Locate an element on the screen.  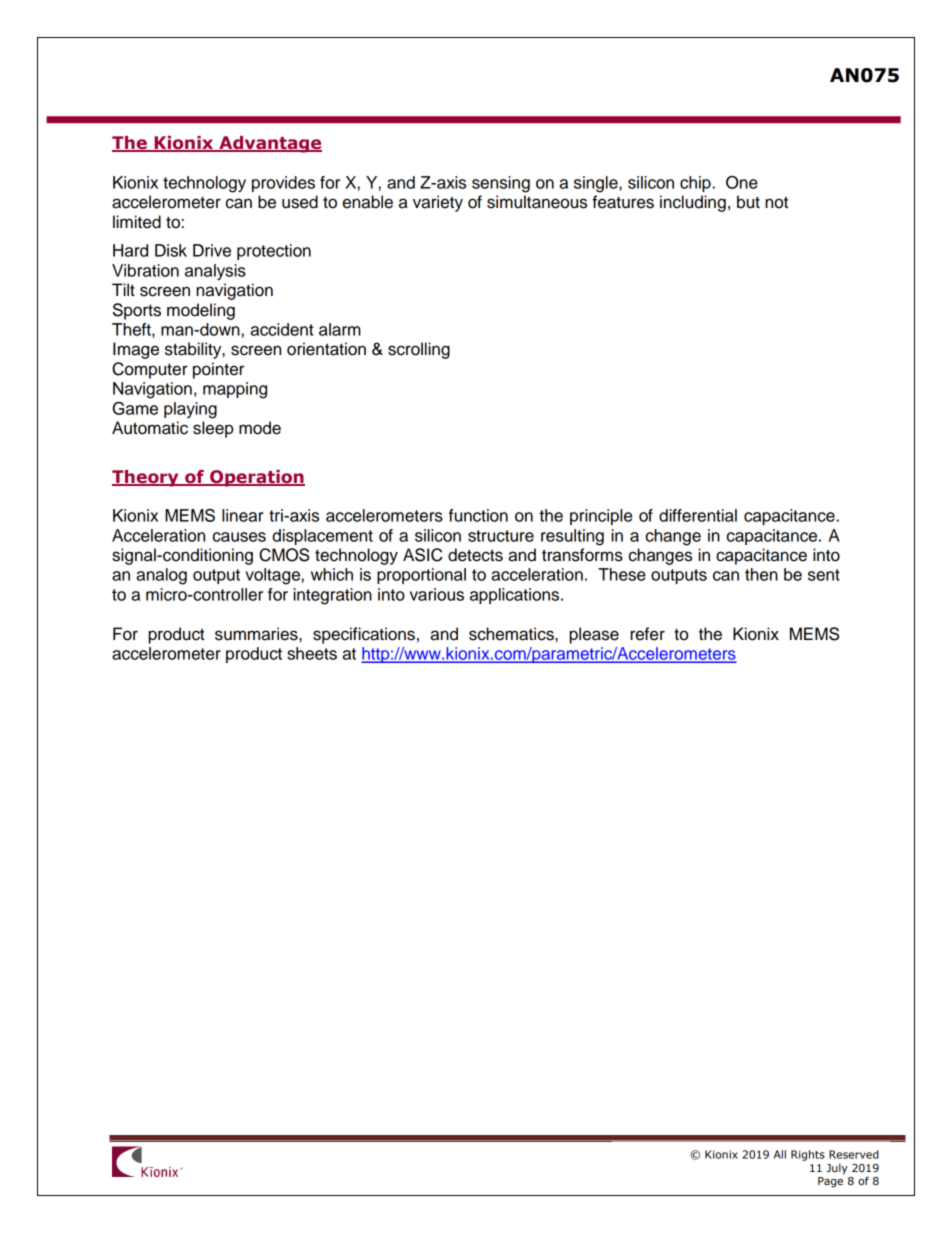
summaries is located at coordinates (257, 634).
